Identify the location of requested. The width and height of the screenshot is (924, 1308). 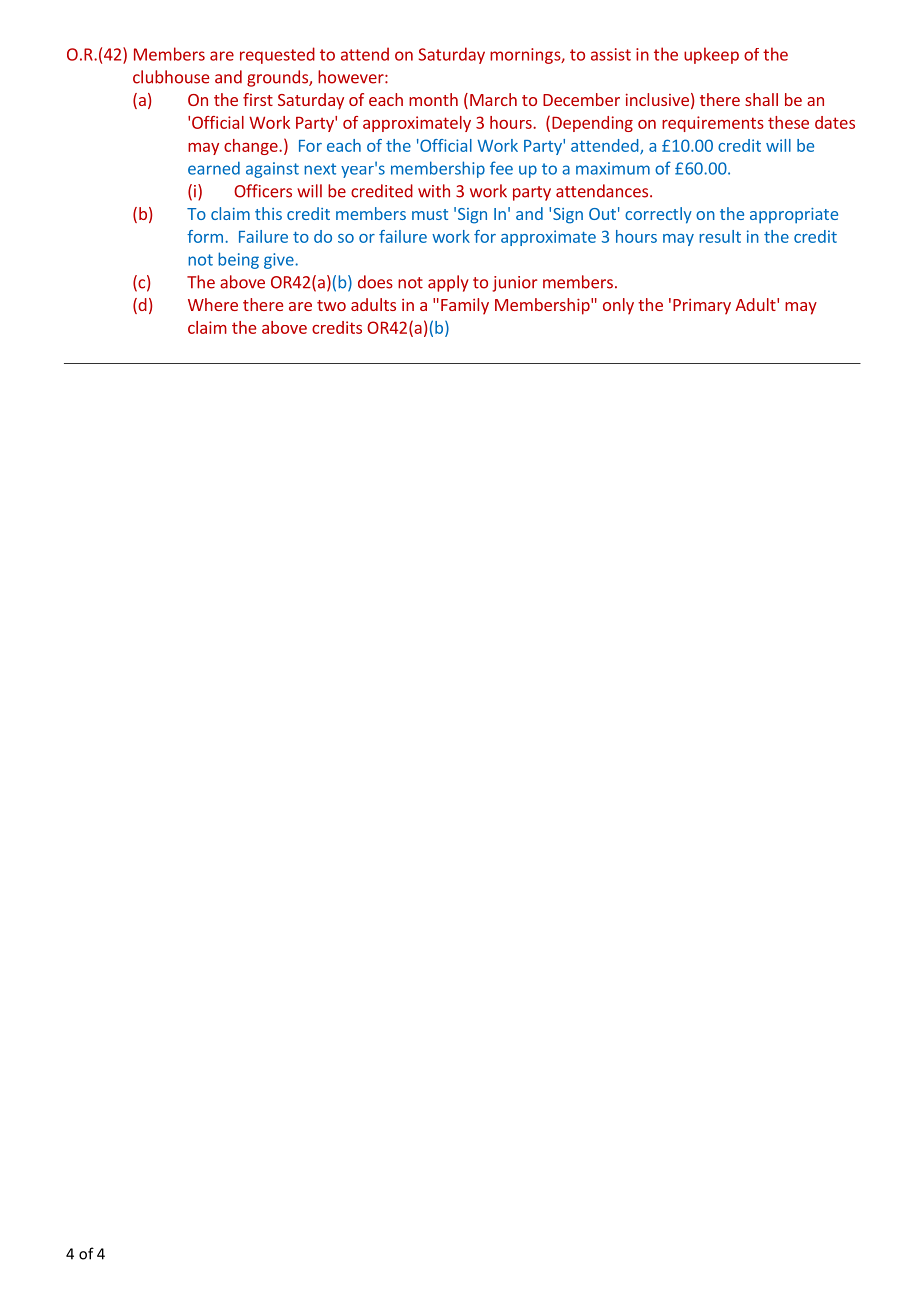
(277, 55).
